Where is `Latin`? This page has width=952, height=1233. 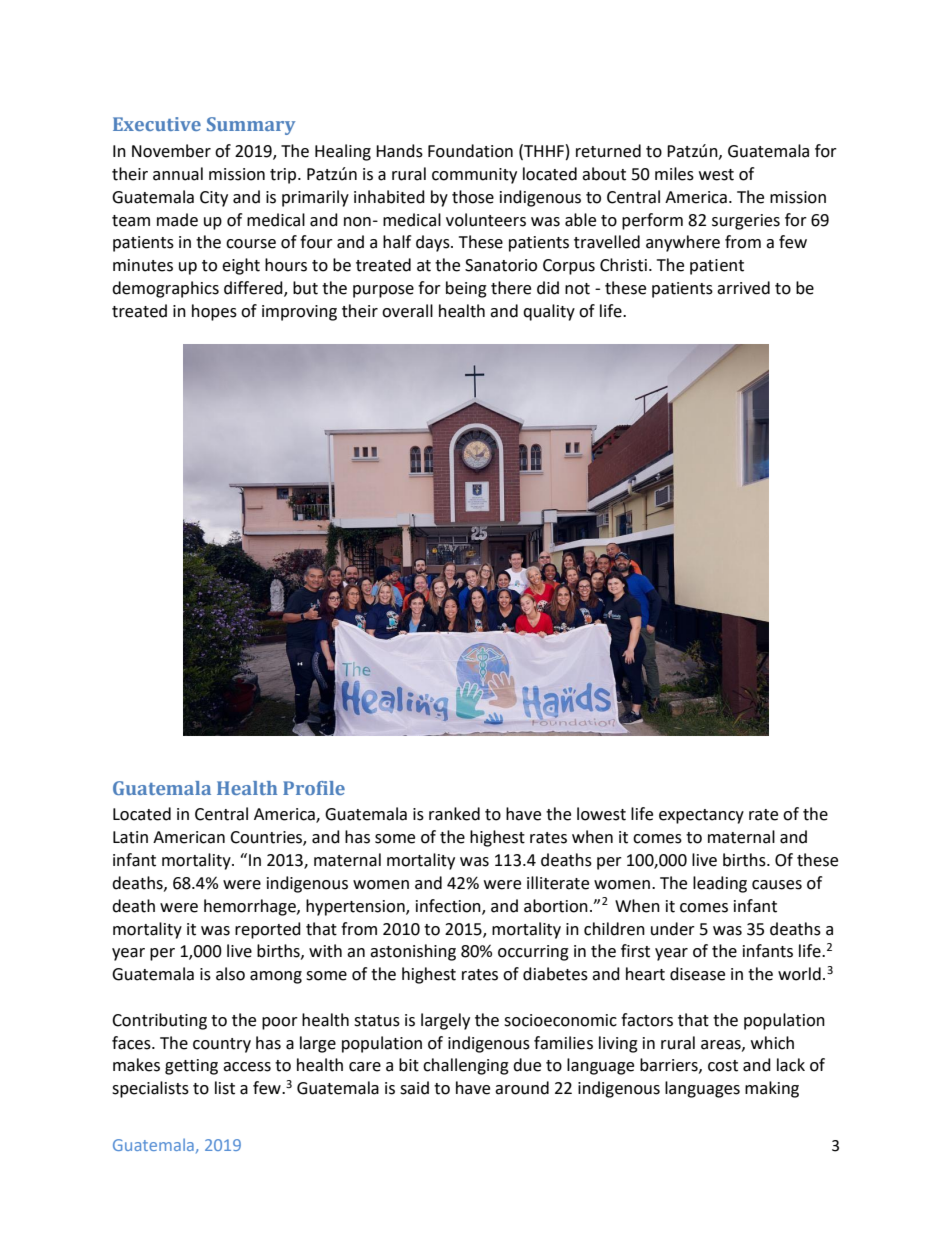 Latin is located at coordinates (130, 837).
